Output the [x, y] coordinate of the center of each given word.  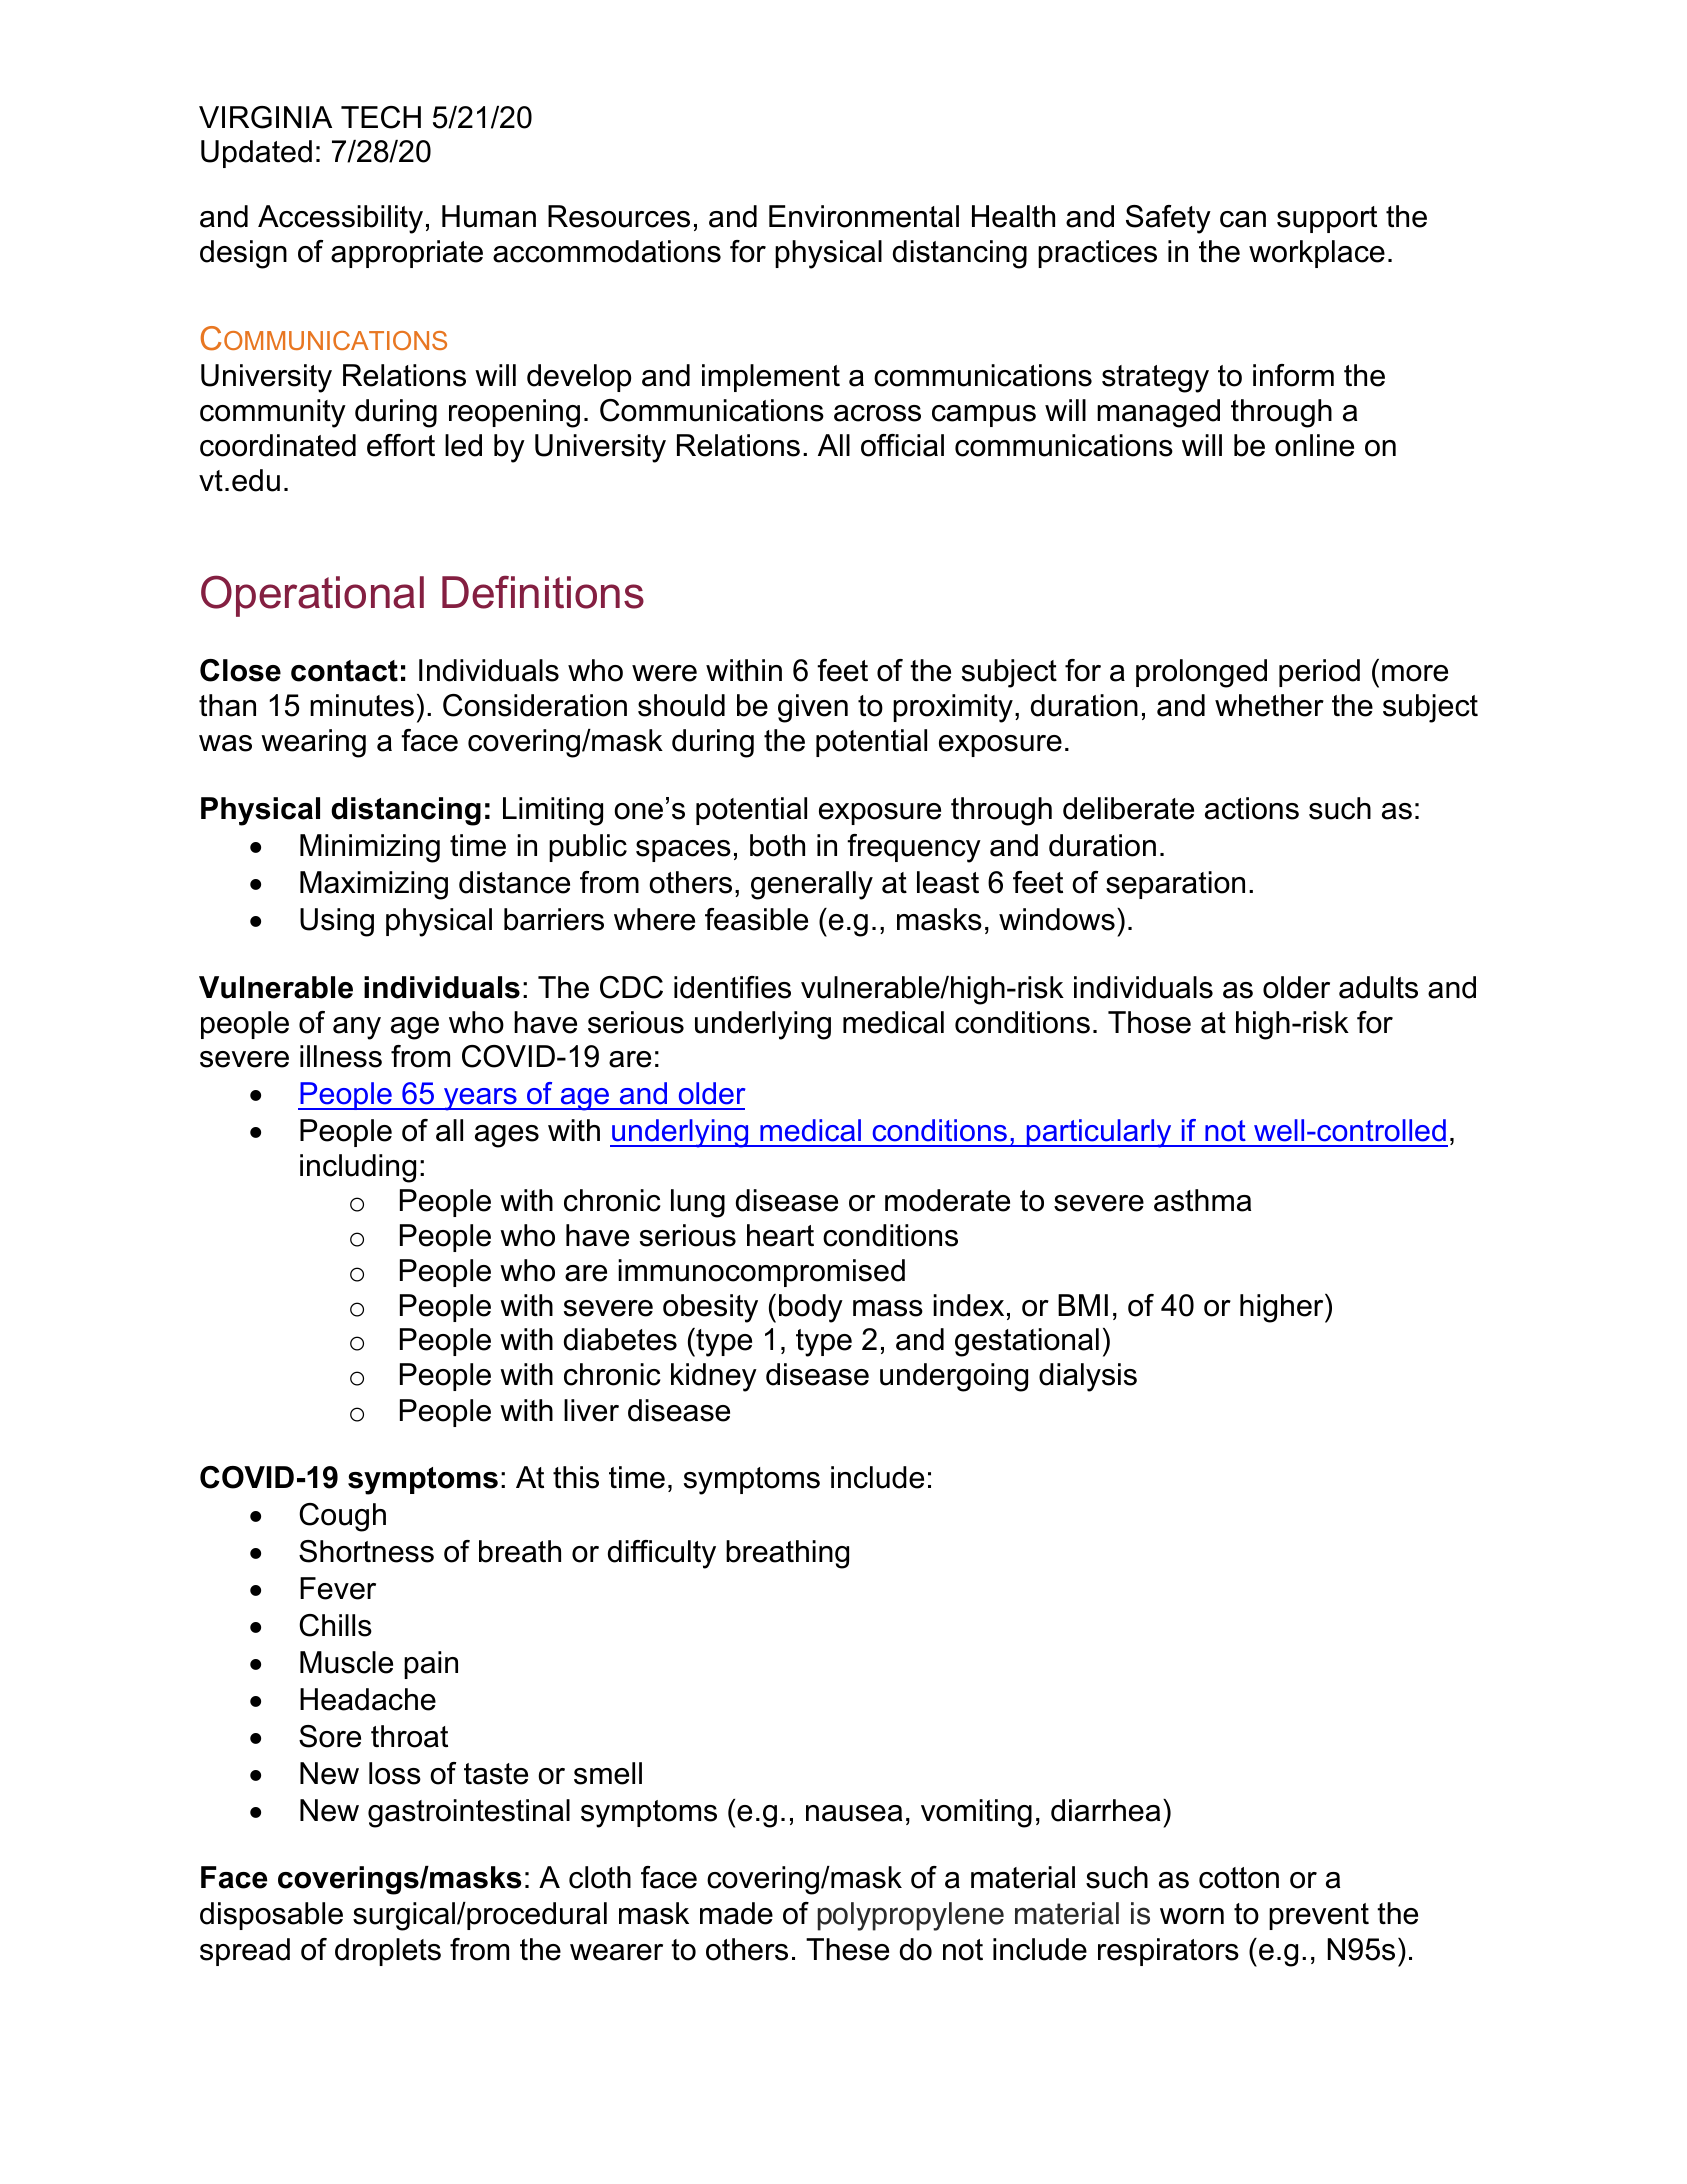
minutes [362, 705]
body [811, 1308]
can [1243, 219]
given [813, 708]
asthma [1202, 1200]
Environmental [864, 216]
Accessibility [340, 219]
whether [1269, 705]
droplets [388, 1952]
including [358, 1168]
